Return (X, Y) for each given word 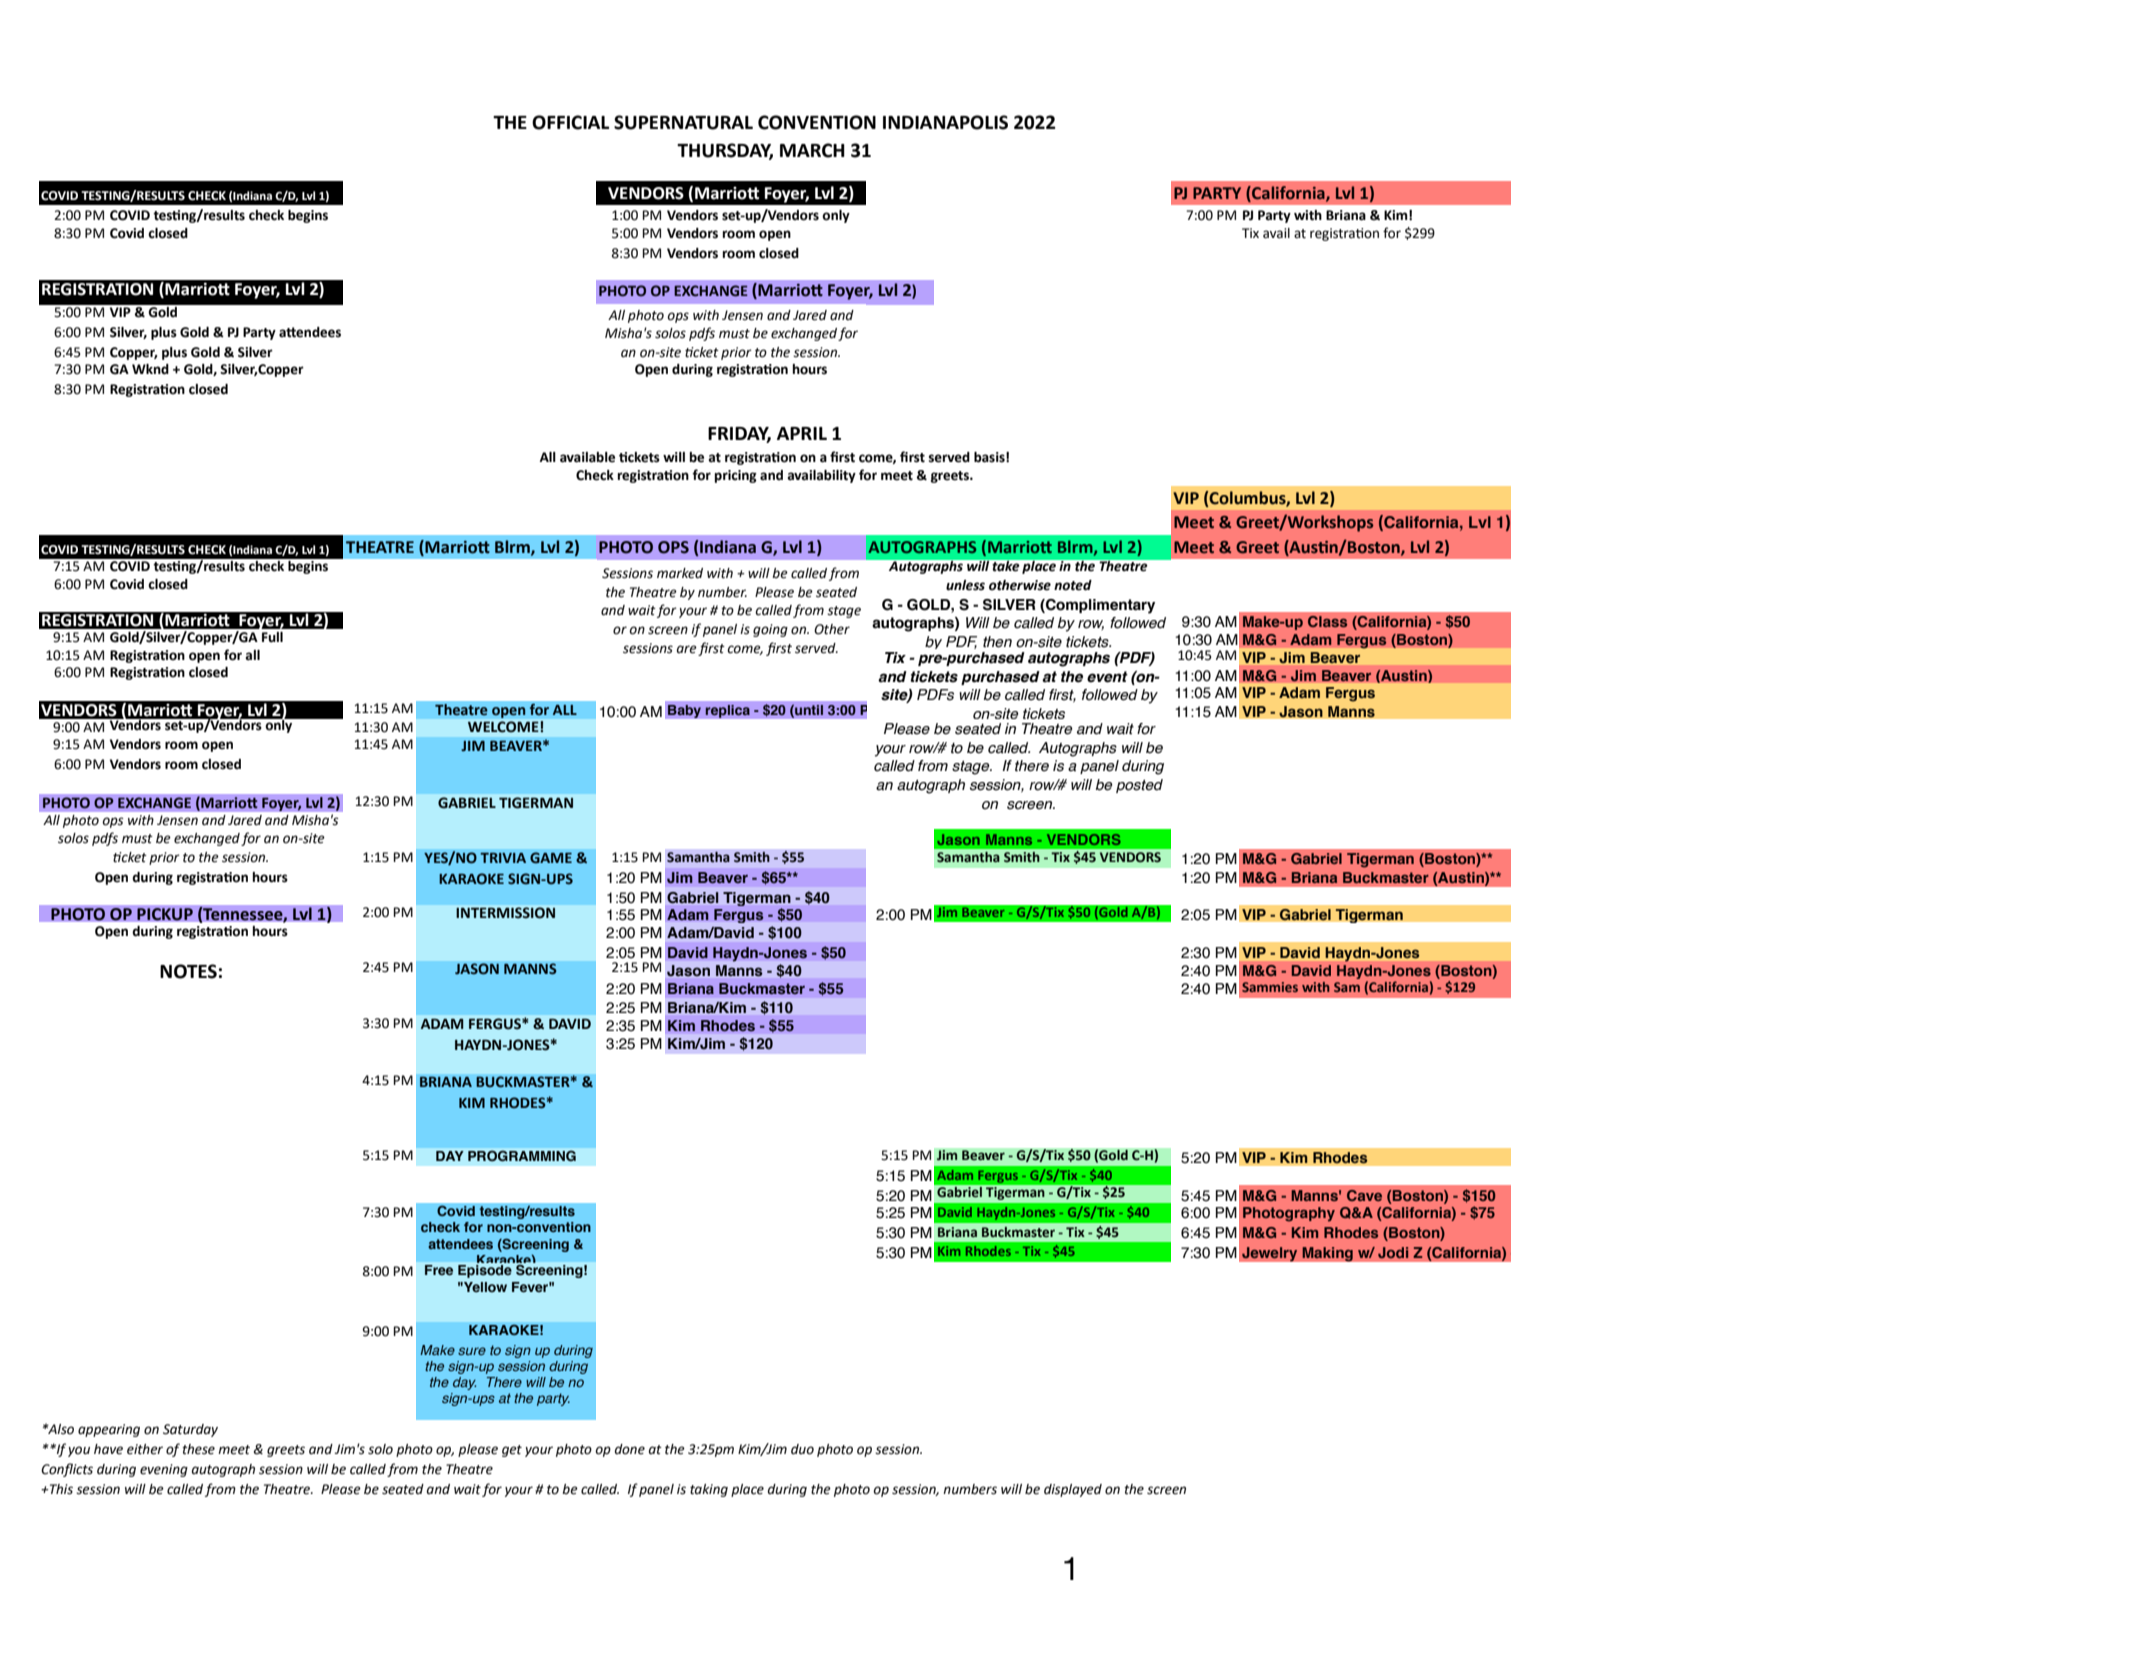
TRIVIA (503, 858)
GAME (551, 858)
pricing (736, 476)
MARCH (812, 150)
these (198, 1449)
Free (439, 1270)
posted (1139, 786)
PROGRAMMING (522, 1156)
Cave (1364, 1195)
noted (1073, 585)
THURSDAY (725, 151)
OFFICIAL (570, 122)
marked (680, 573)
